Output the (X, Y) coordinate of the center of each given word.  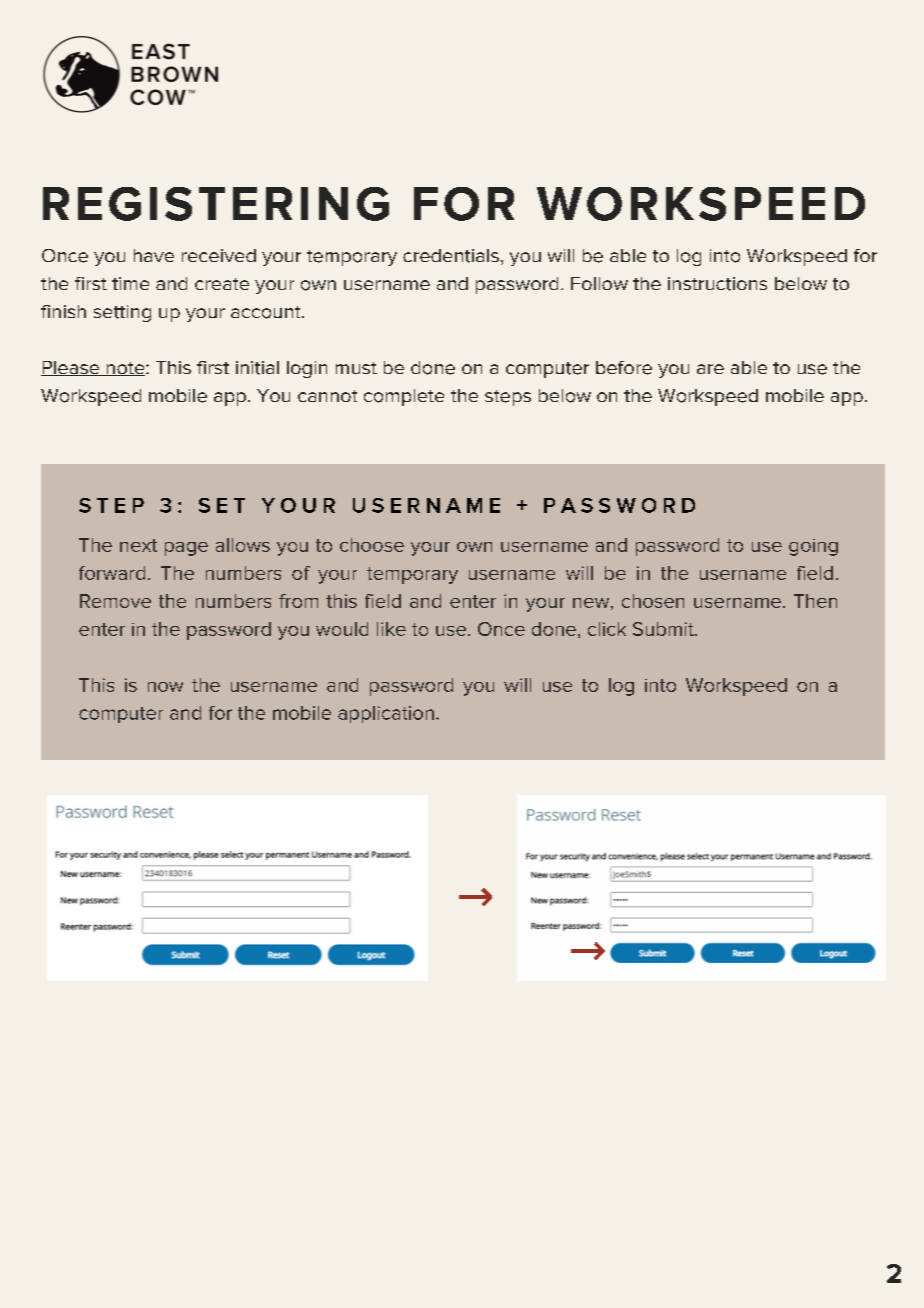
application (386, 714)
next (138, 545)
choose (372, 545)
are (710, 369)
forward (112, 573)
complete (404, 397)
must (356, 368)
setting (122, 313)
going (813, 547)
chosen (653, 601)
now (165, 687)
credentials (451, 256)
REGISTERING (216, 204)
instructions (717, 284)
